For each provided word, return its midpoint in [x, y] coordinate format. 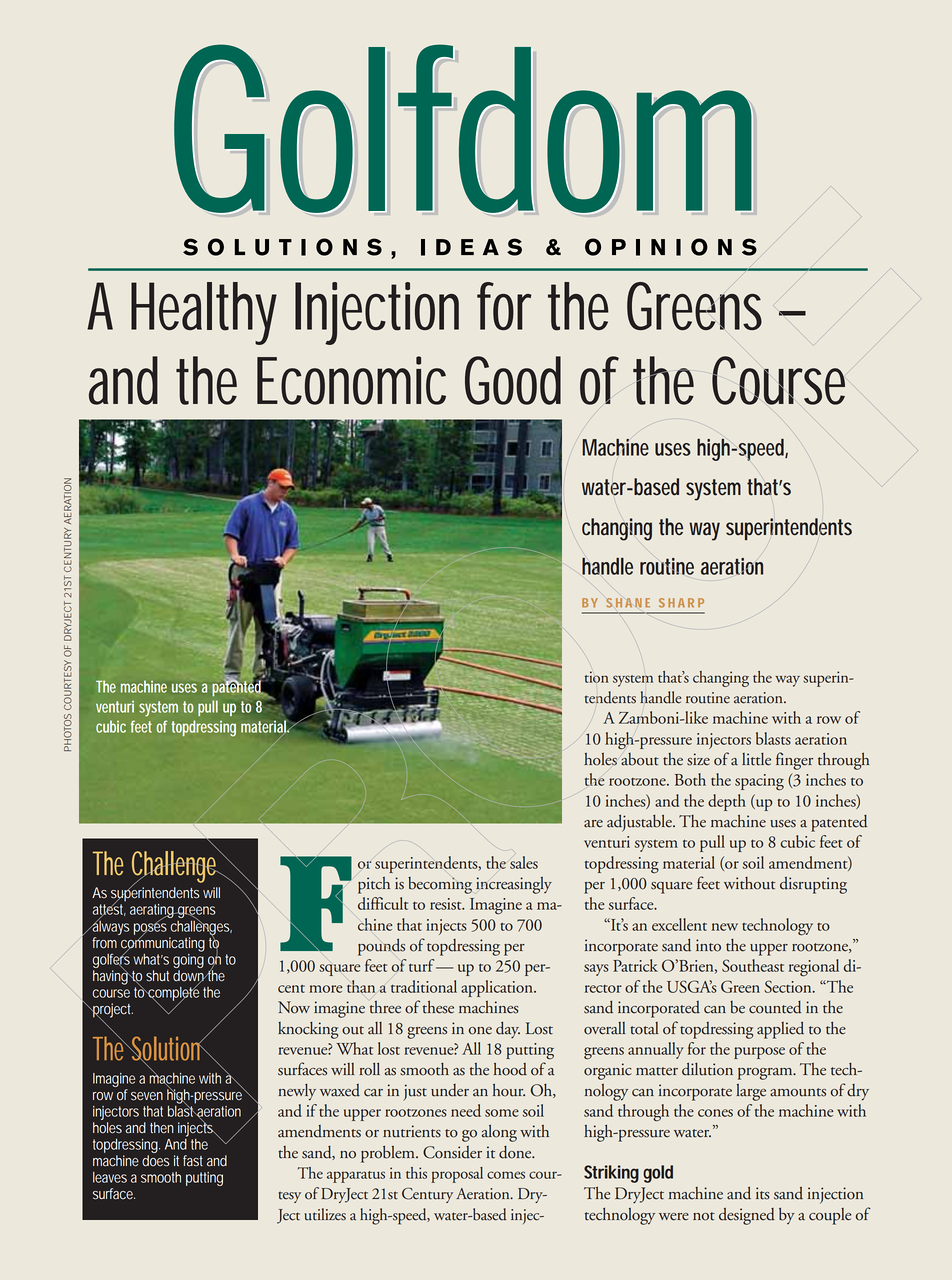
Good [513, 380]
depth [727, 802]
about [640, 759]
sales [524, 862]
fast [193, 1161]
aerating [153, 912]
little [756, 759]
